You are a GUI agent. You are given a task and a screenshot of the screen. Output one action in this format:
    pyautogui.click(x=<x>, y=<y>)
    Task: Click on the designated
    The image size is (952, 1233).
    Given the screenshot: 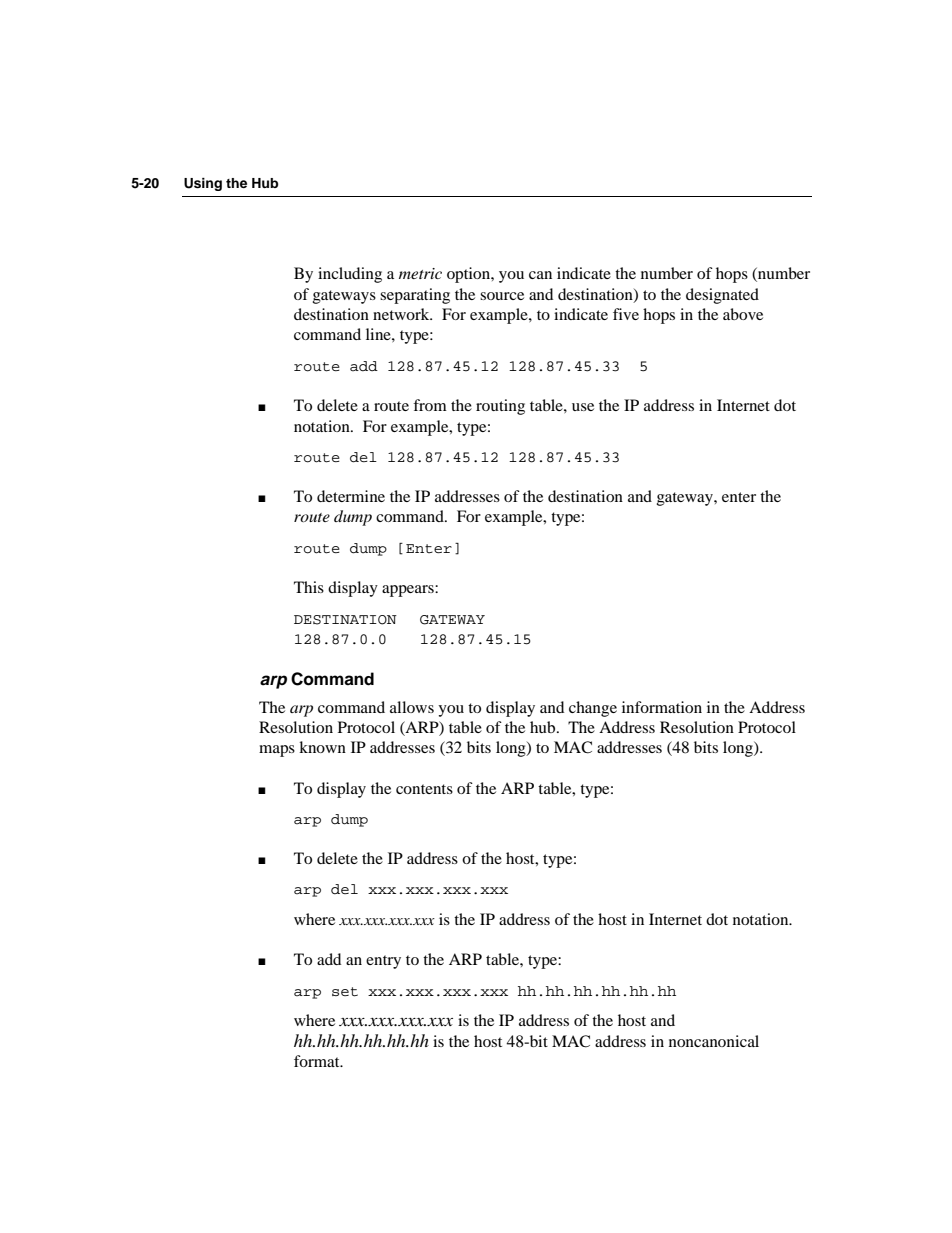 What is the action you would take?
    pyautogui.click(x=722, y=296)
